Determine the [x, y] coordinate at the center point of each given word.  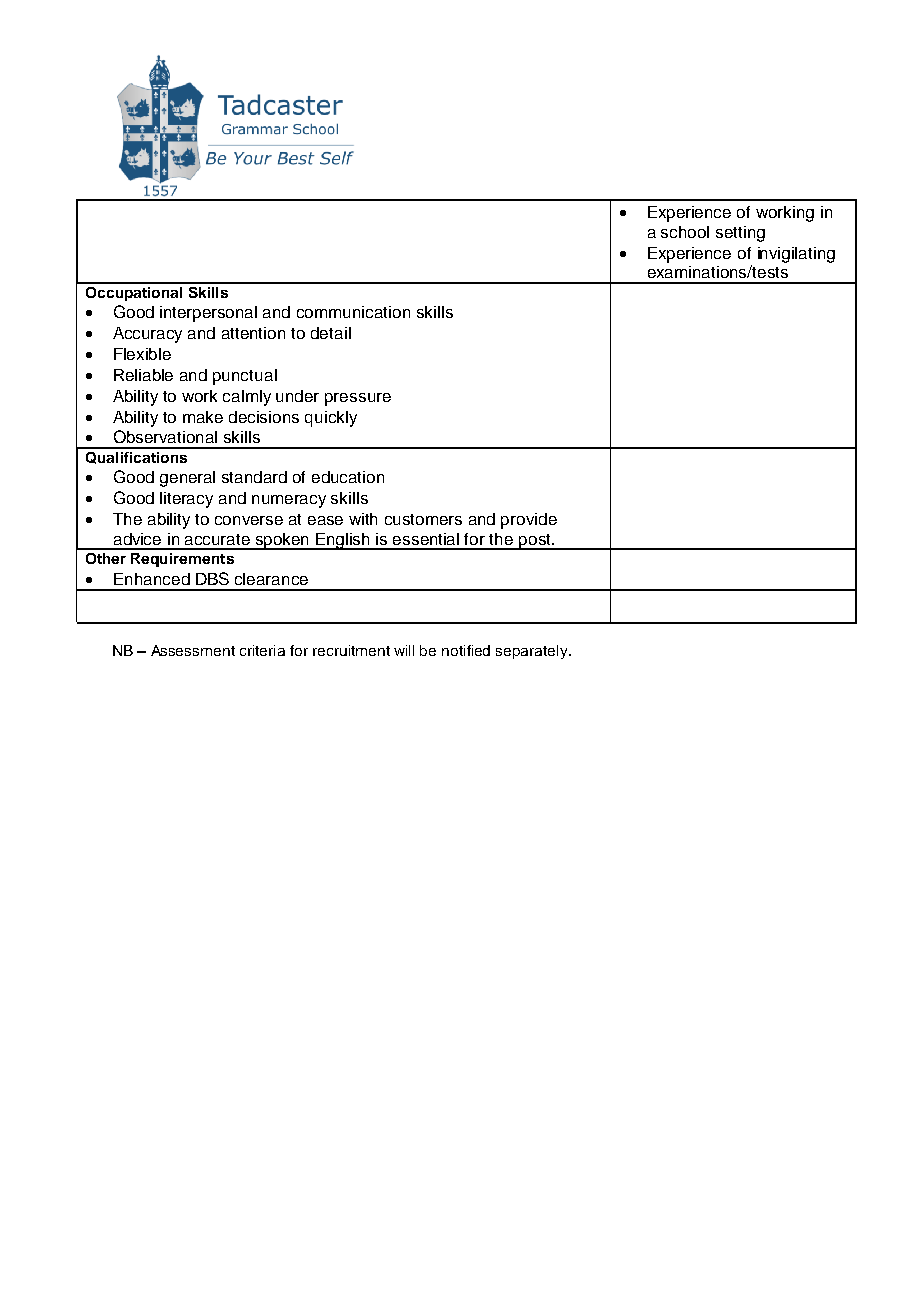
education [348, 477]
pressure [358, 399]
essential [426, 539]
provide [529, 521]
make [203, 417]
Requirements [182, 560]
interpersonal [208, 314]
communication [353, 312]
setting [740, 234]
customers [423, 519]
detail [331, 333]
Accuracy [147, 335]
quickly [331, 419]
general [187, 479]
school [685, 232]
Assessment [193, 650]
